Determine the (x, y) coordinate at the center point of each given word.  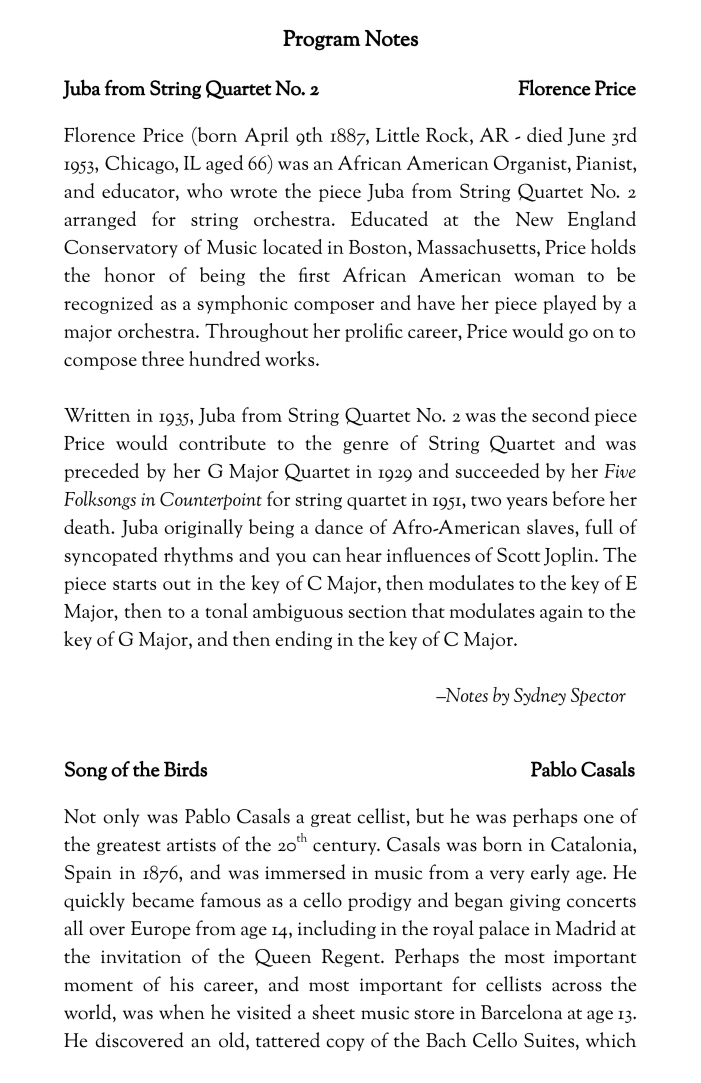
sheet (334, 1012)
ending (303, 640)
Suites (550, 1041)
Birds (185, 769)
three (163, 358)
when (182, 1012)
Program (321, 40)
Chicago (140, 164)
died (545, 134)
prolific (374, 332)
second (561, 414)
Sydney (540, 696)
